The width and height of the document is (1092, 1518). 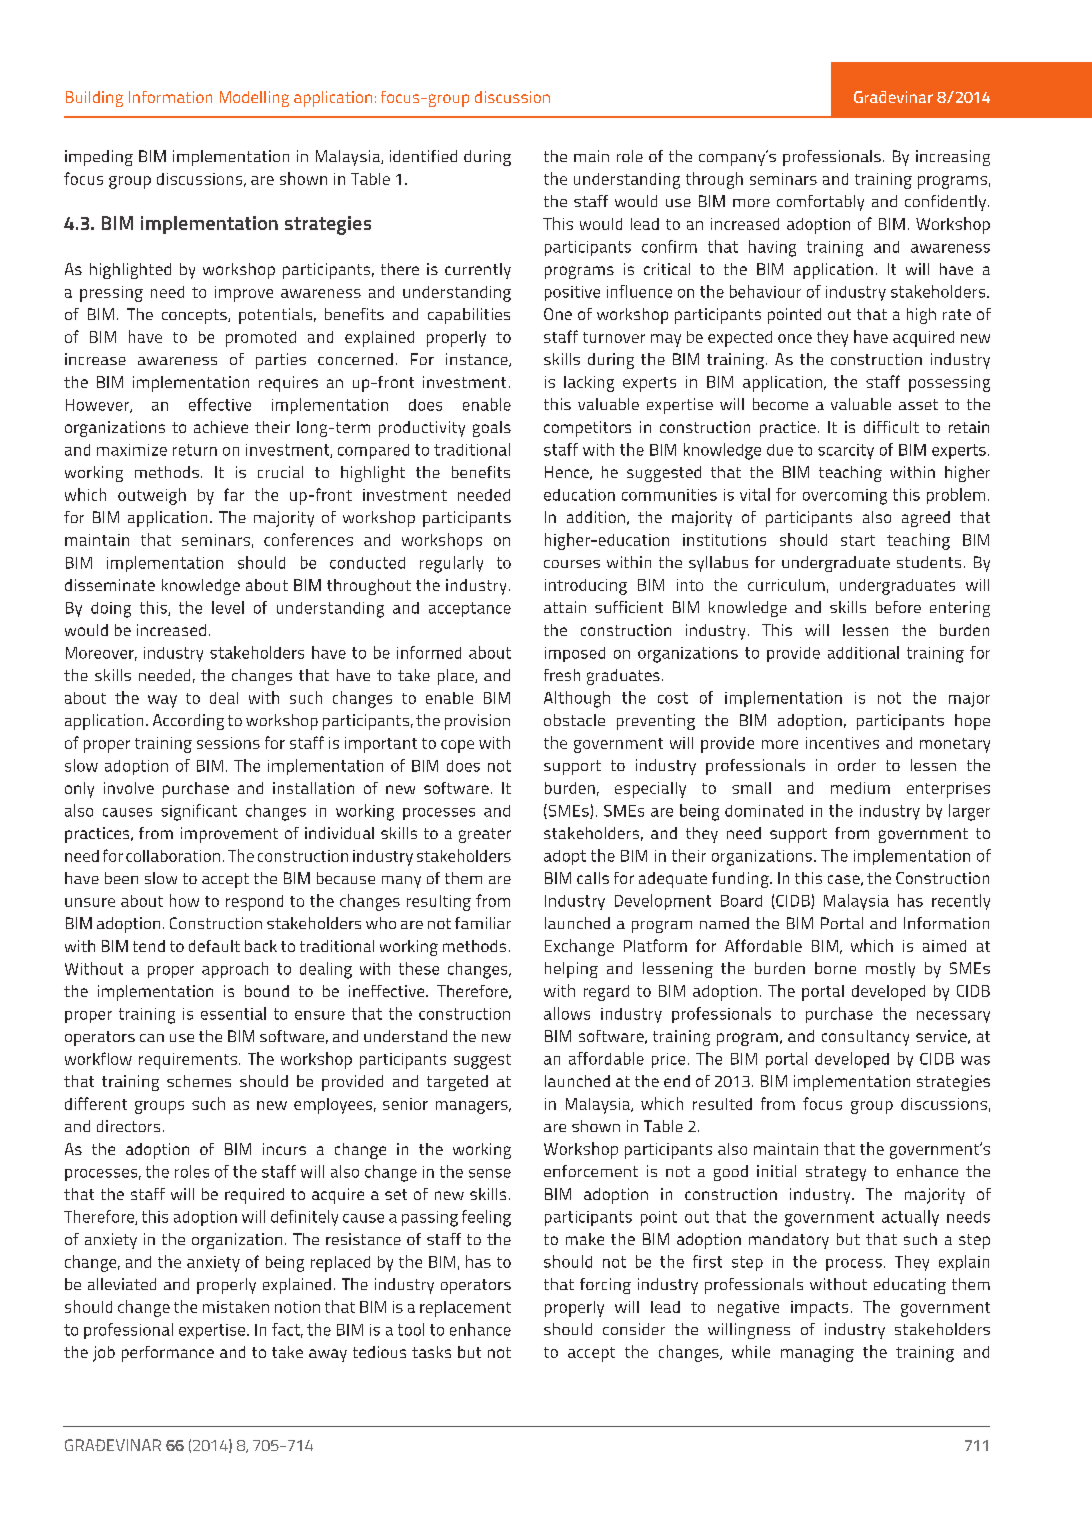 What do you see at coordinates (483, 923) in the document?
I see `familiar` at bounding box center [483, 923].
